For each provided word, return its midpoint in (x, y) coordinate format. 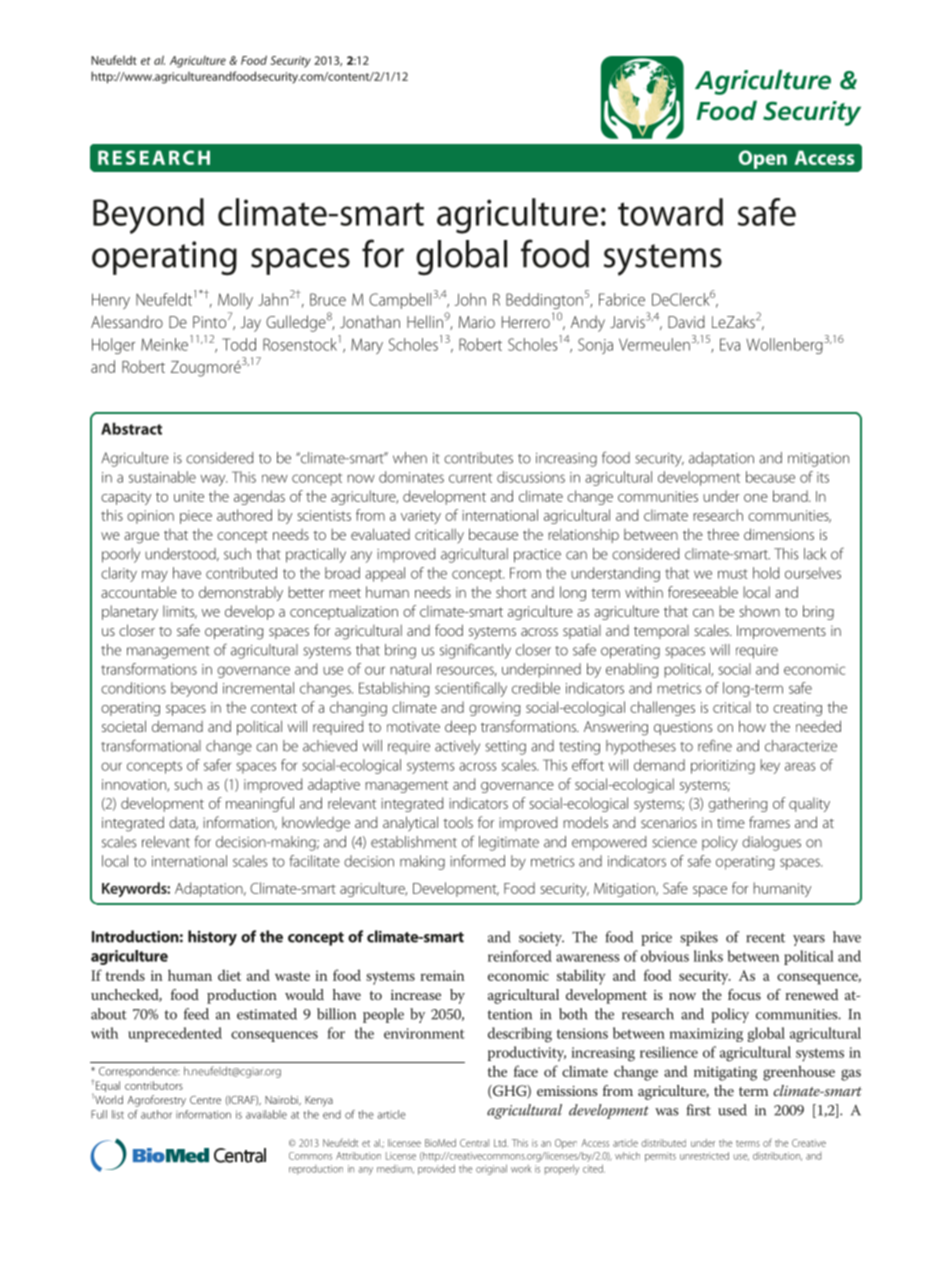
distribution (777, 1156)
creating (797, 709)
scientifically (471, 689)
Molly (235, 301)
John (470, 299)
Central (474, 1143)
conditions (133, 688)
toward (670, 212)
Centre (205, 1100)
